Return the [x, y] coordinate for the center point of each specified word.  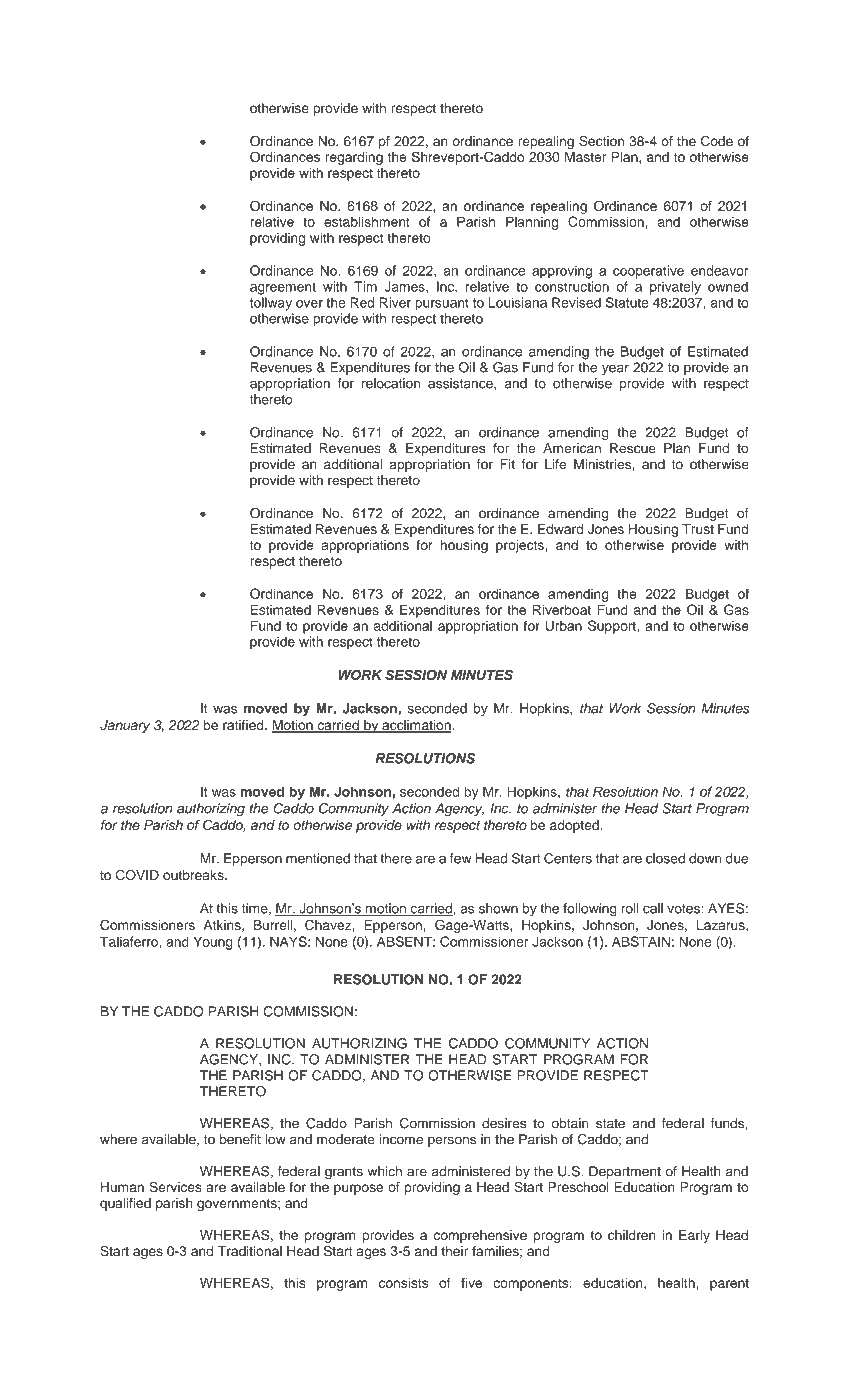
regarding [354, 158]
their [454, 1251]
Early [694, 1236]
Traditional [250, 1251]
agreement [283, 288]
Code [717, 141]
